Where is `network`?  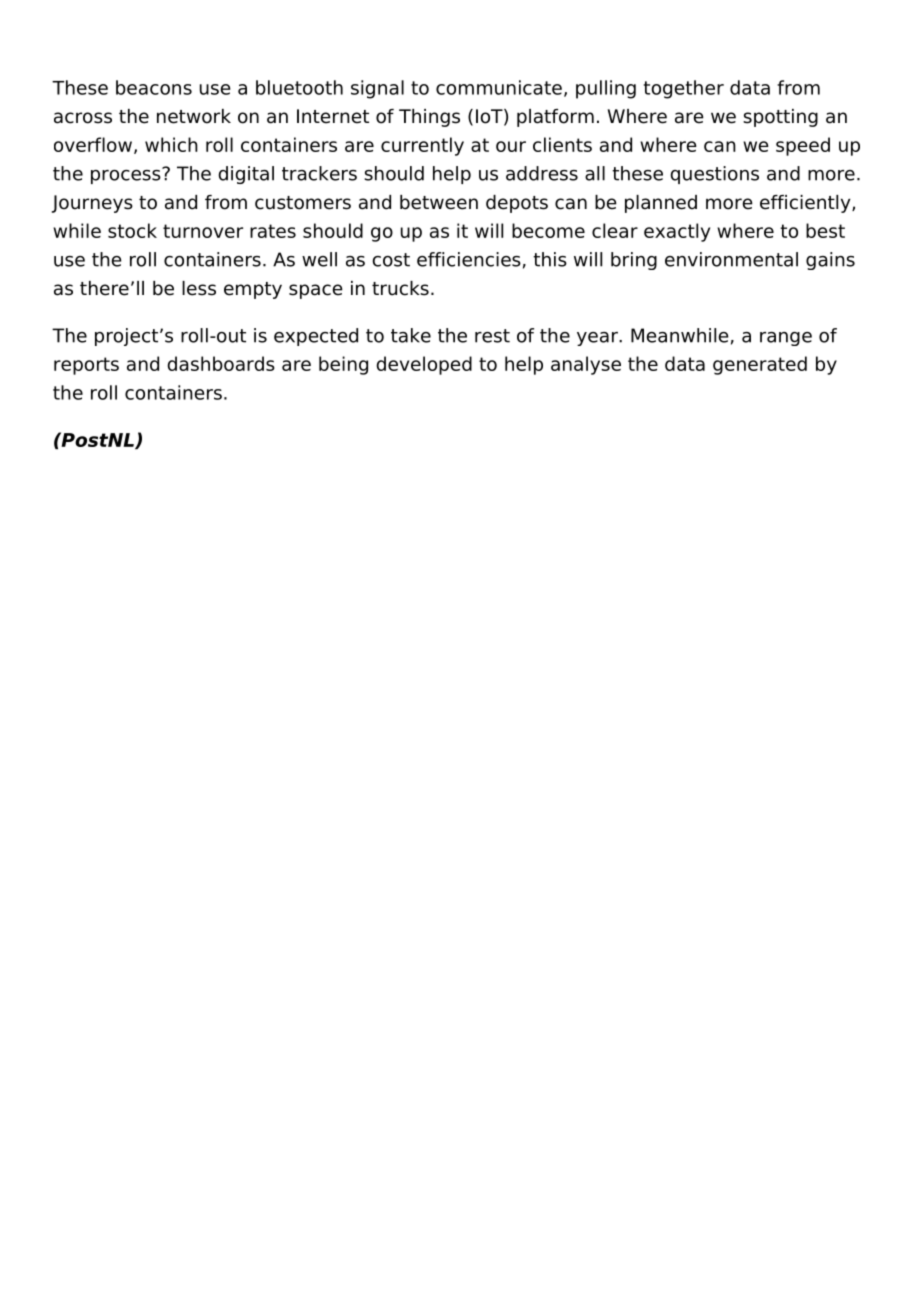
network is located at coordinates (194, 116).
